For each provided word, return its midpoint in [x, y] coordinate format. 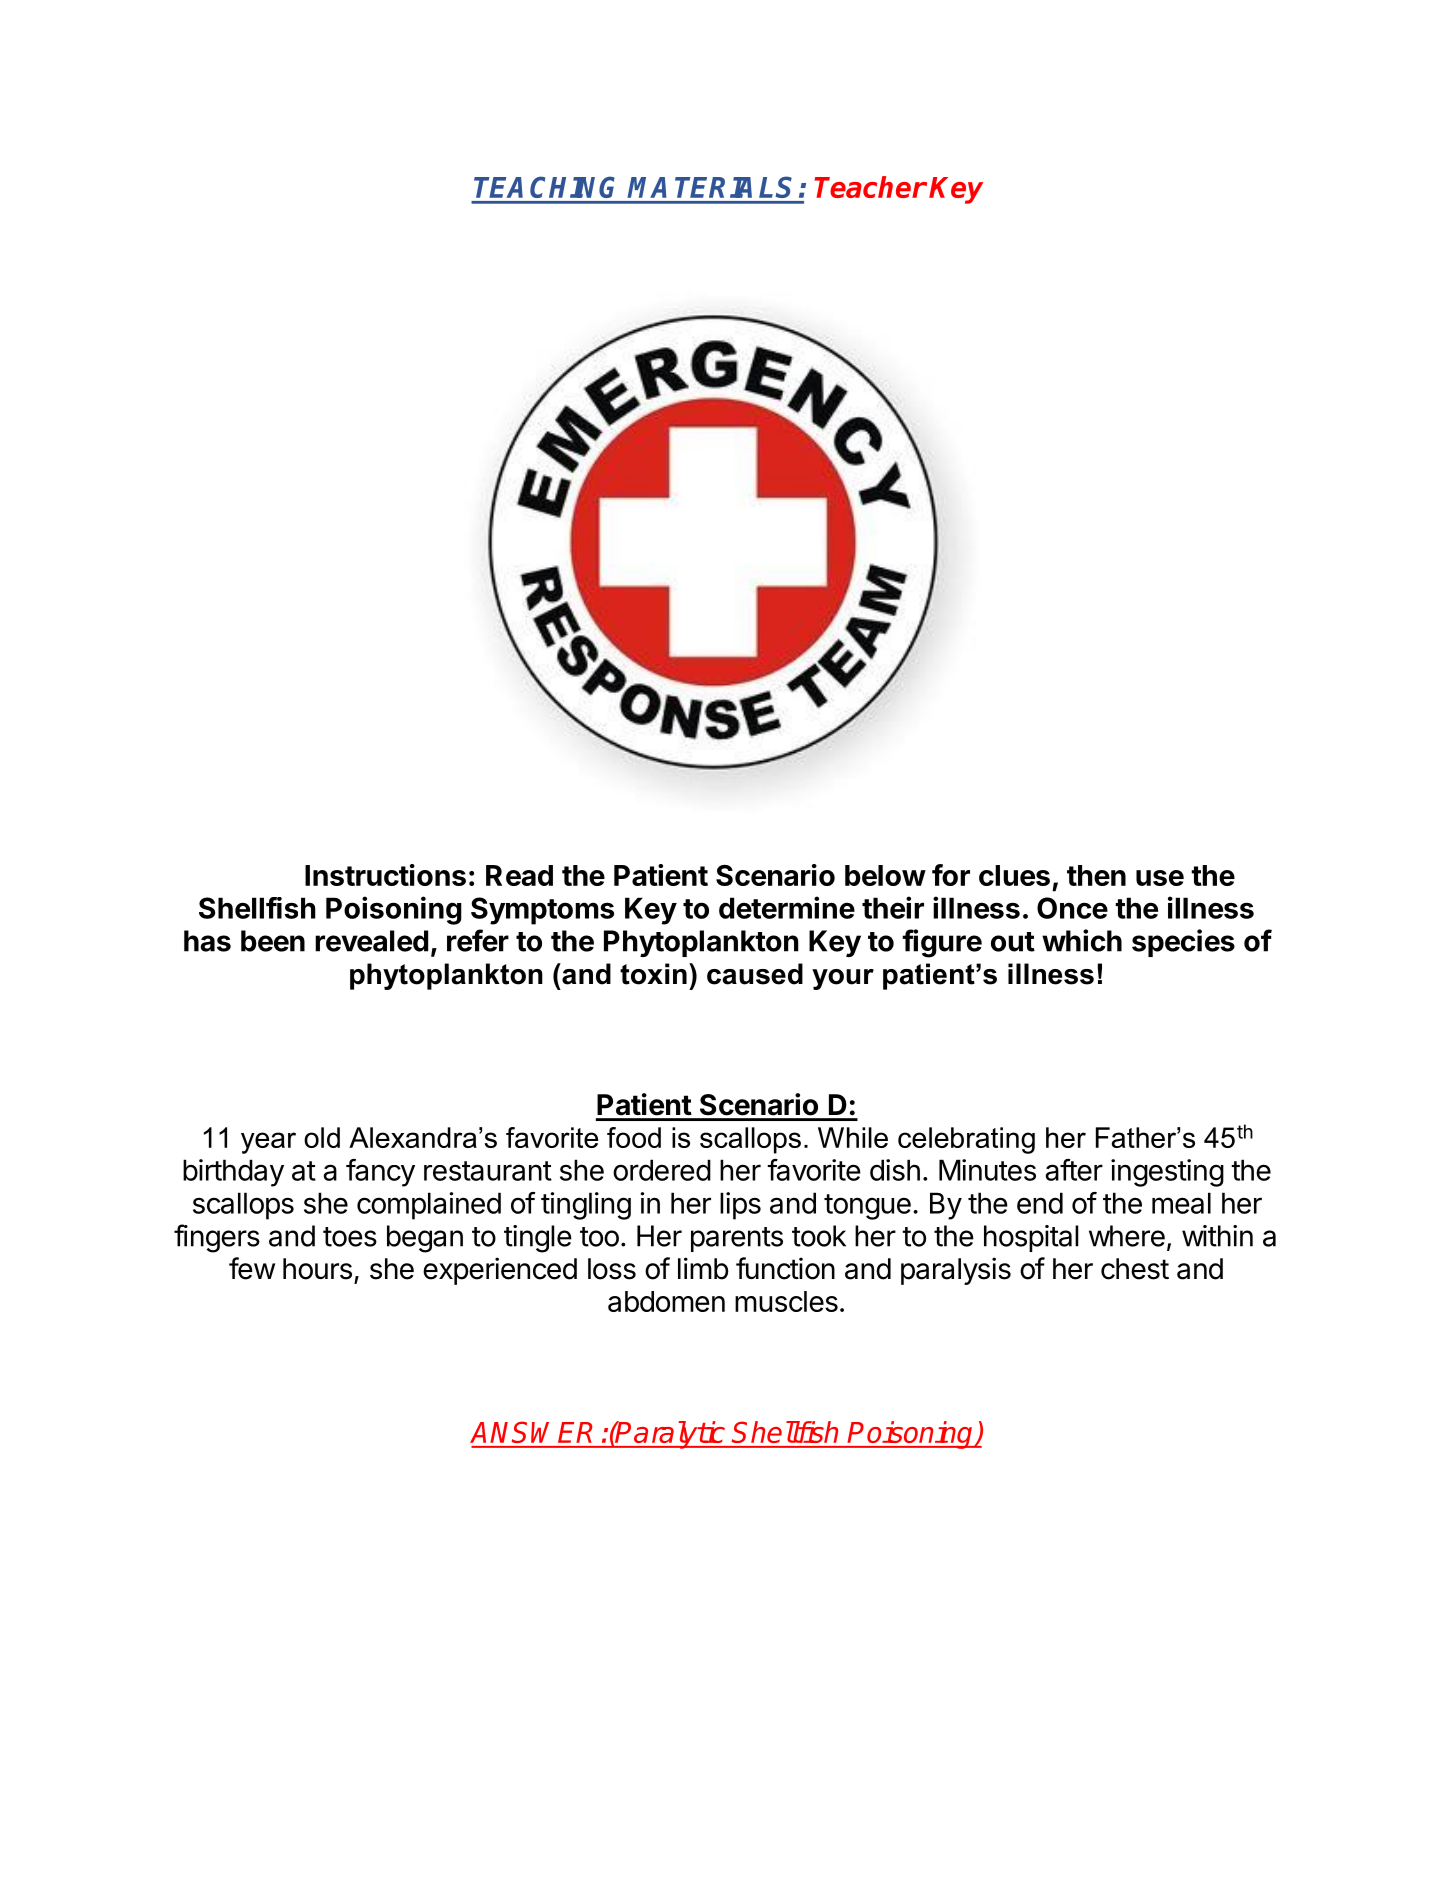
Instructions [385, 875]
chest [1135, 1269]
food [634, 1137]
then [1096, 875]
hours [317, 1269]
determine [787, 907]
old [322, 1137]
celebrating [966, 1140]
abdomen [666, 1301]
